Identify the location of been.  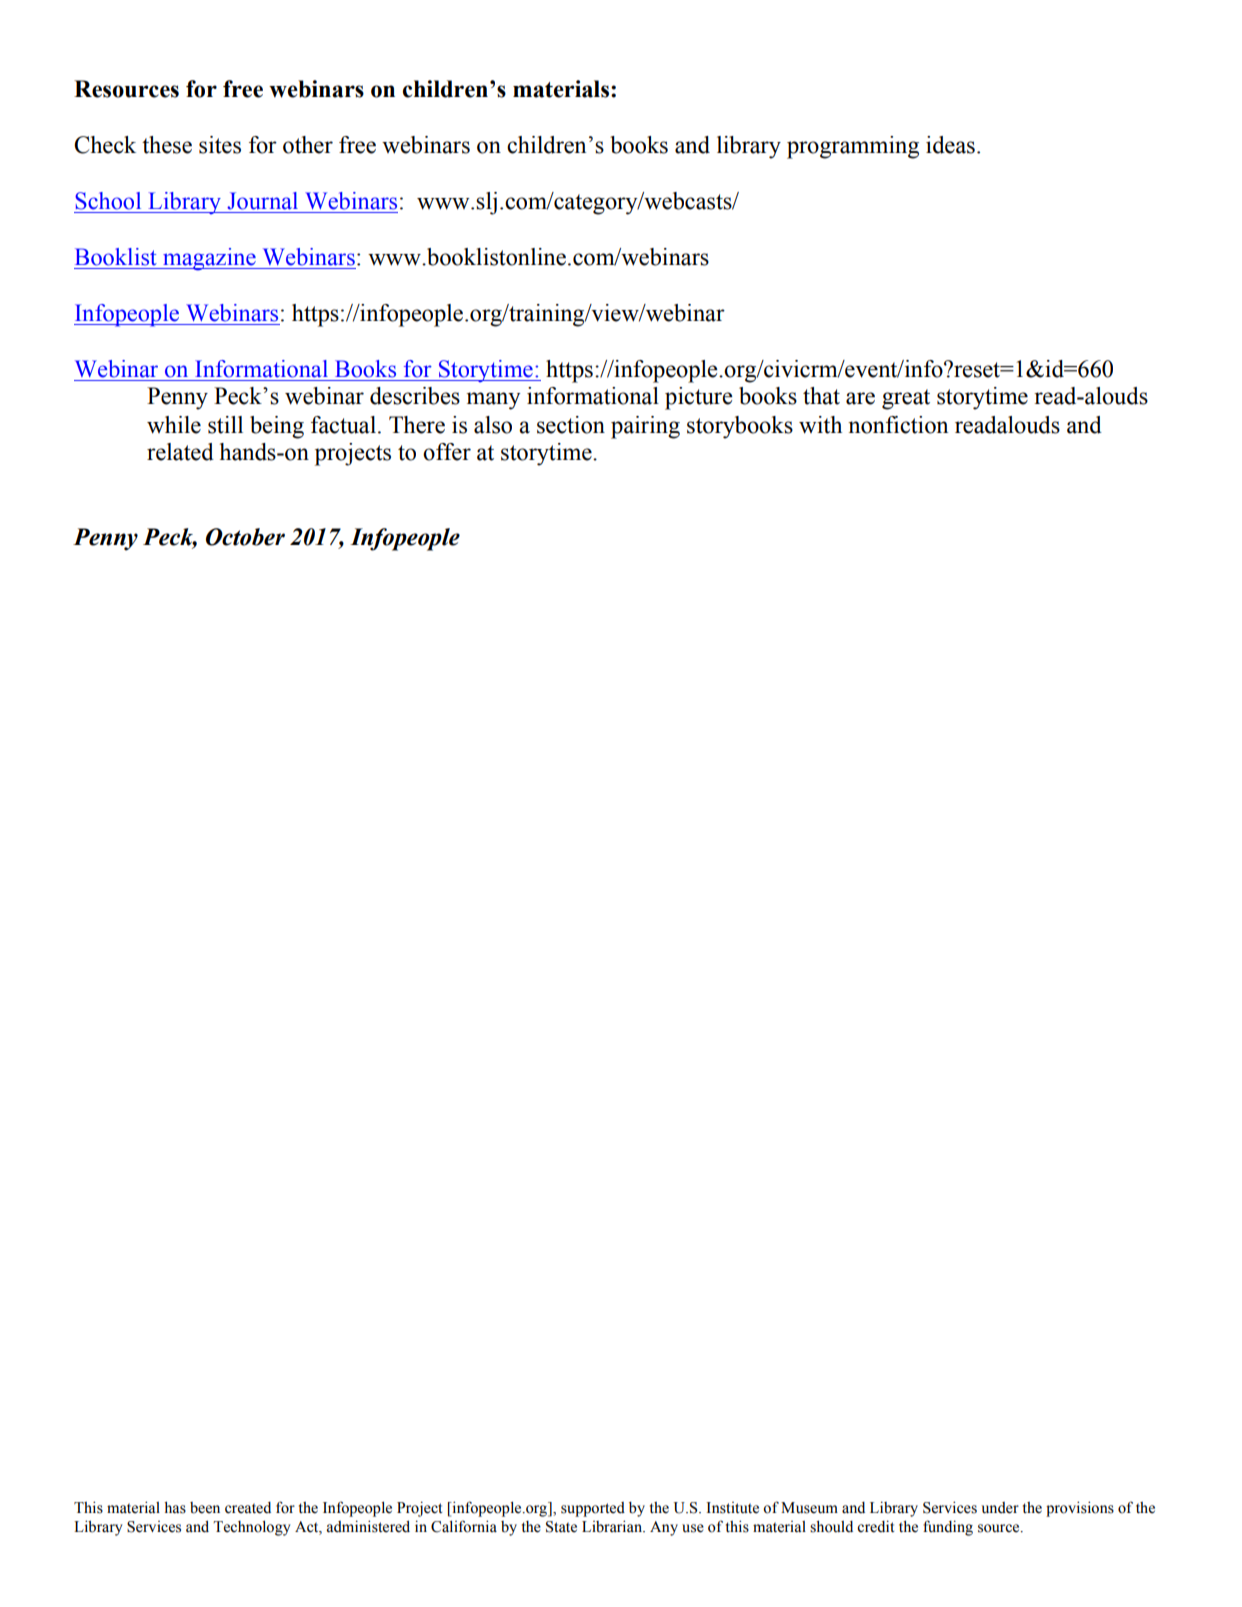
(205, 1508).
